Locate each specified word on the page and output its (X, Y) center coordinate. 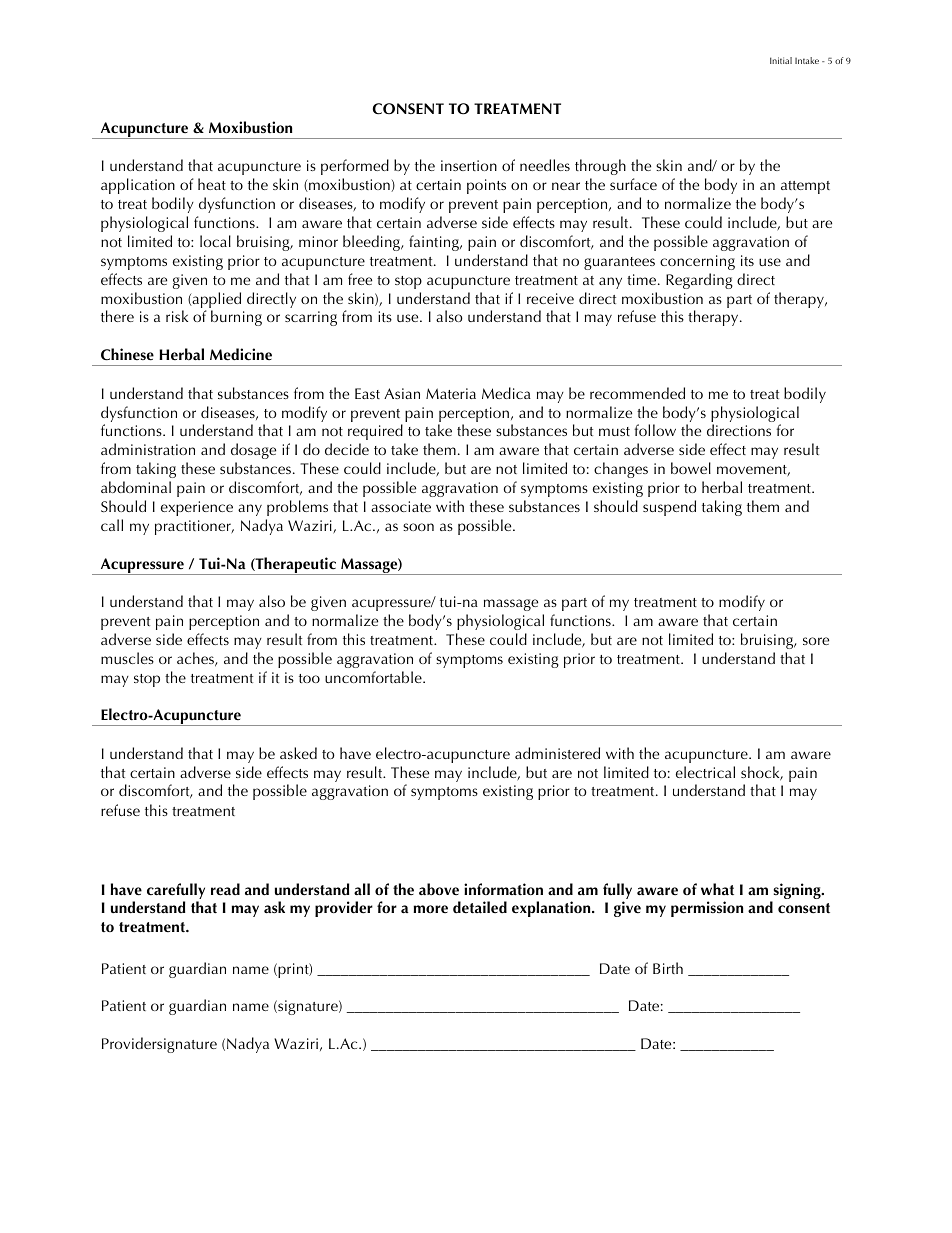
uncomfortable (374, 677)
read (225, 889)
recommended (637, 393)
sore (816, 641)
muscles (127, 658)
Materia (451, 393)
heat (212, 184)
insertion (469, 165)
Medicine (241, 354)
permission (707, 909)
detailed (480, 907)
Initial (781, 60)
